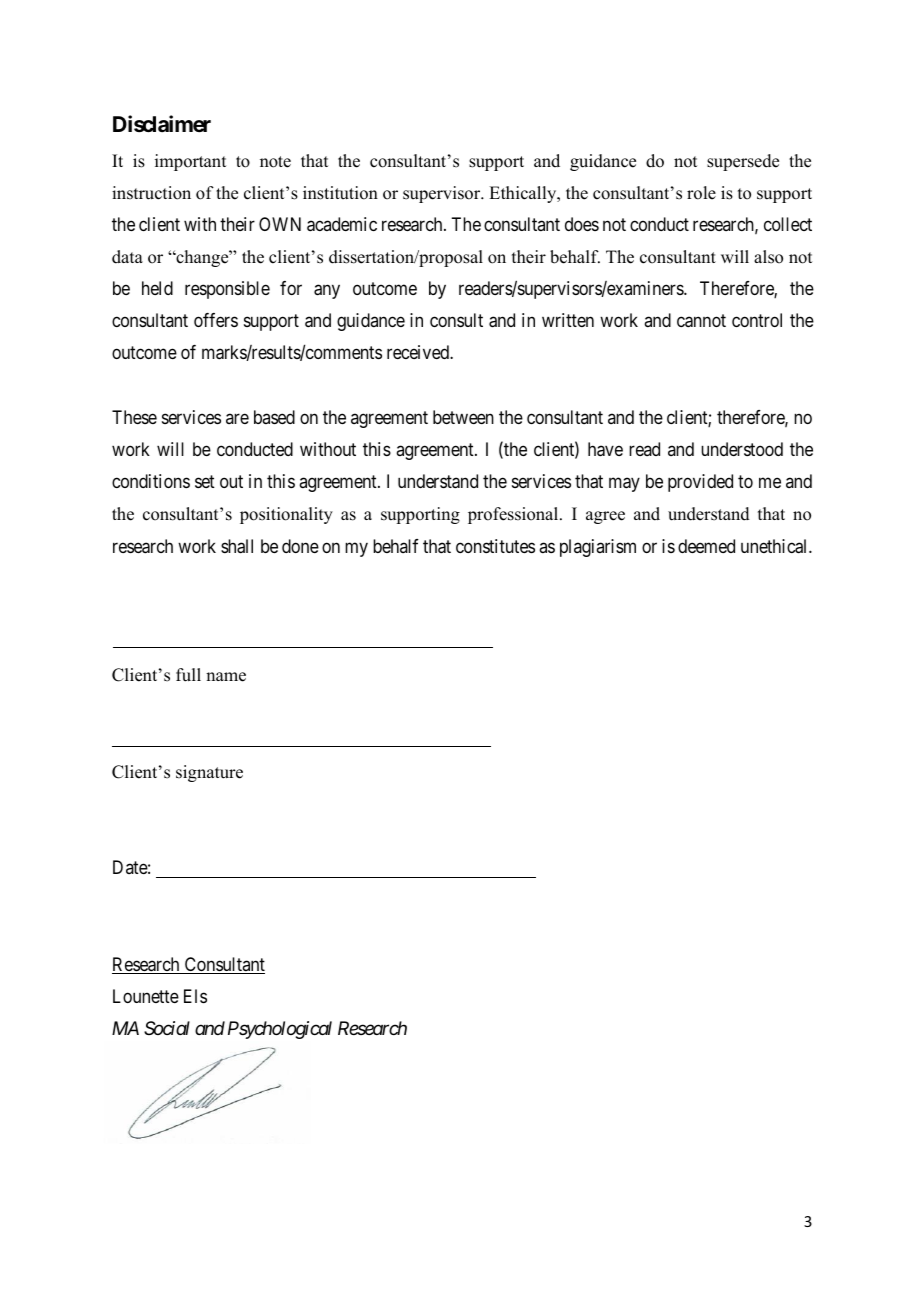 The width and height of the image is (924, 1308). I want to click on Ethically, so click(524, 194).
